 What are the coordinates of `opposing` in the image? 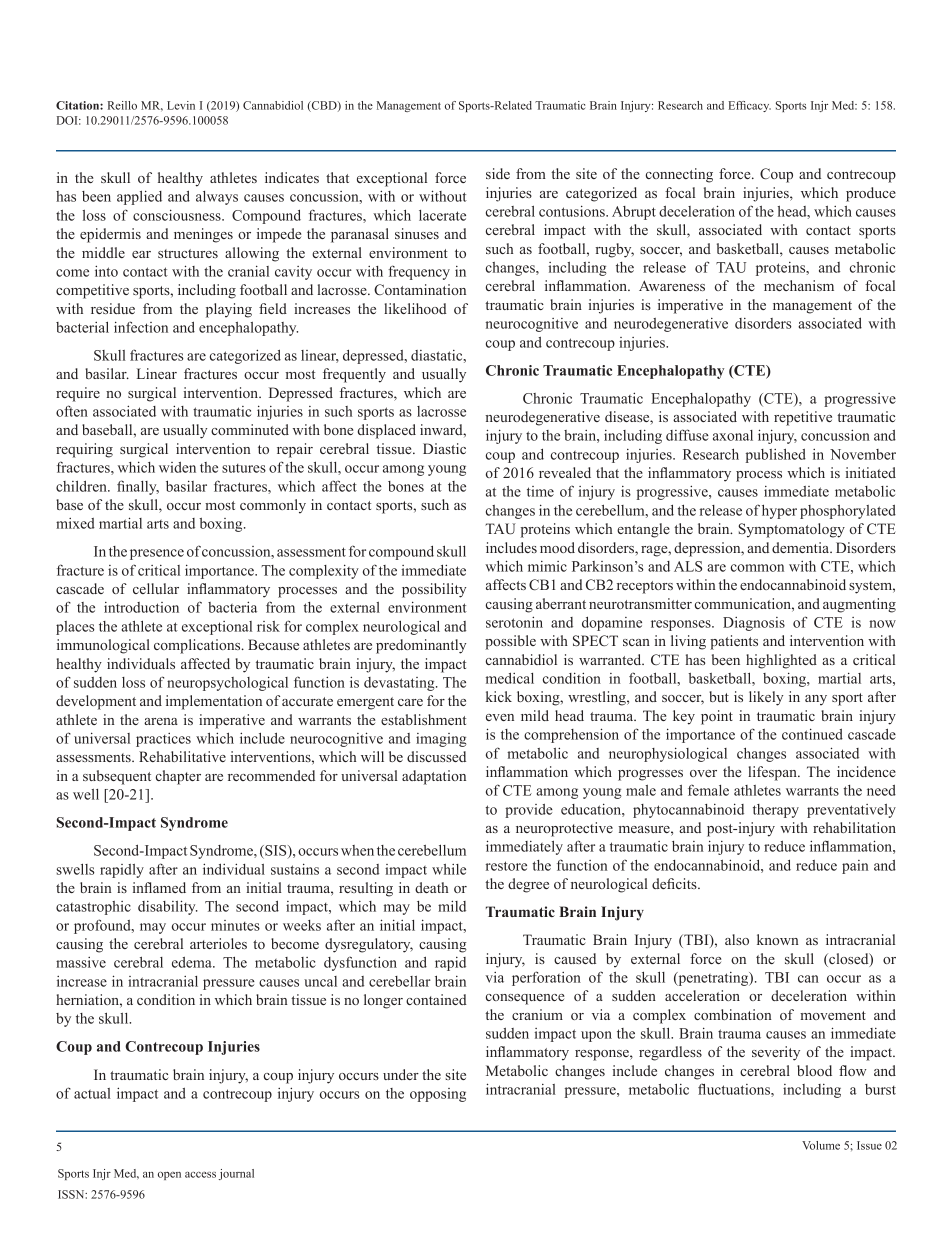 It's located at (438, 1095).
